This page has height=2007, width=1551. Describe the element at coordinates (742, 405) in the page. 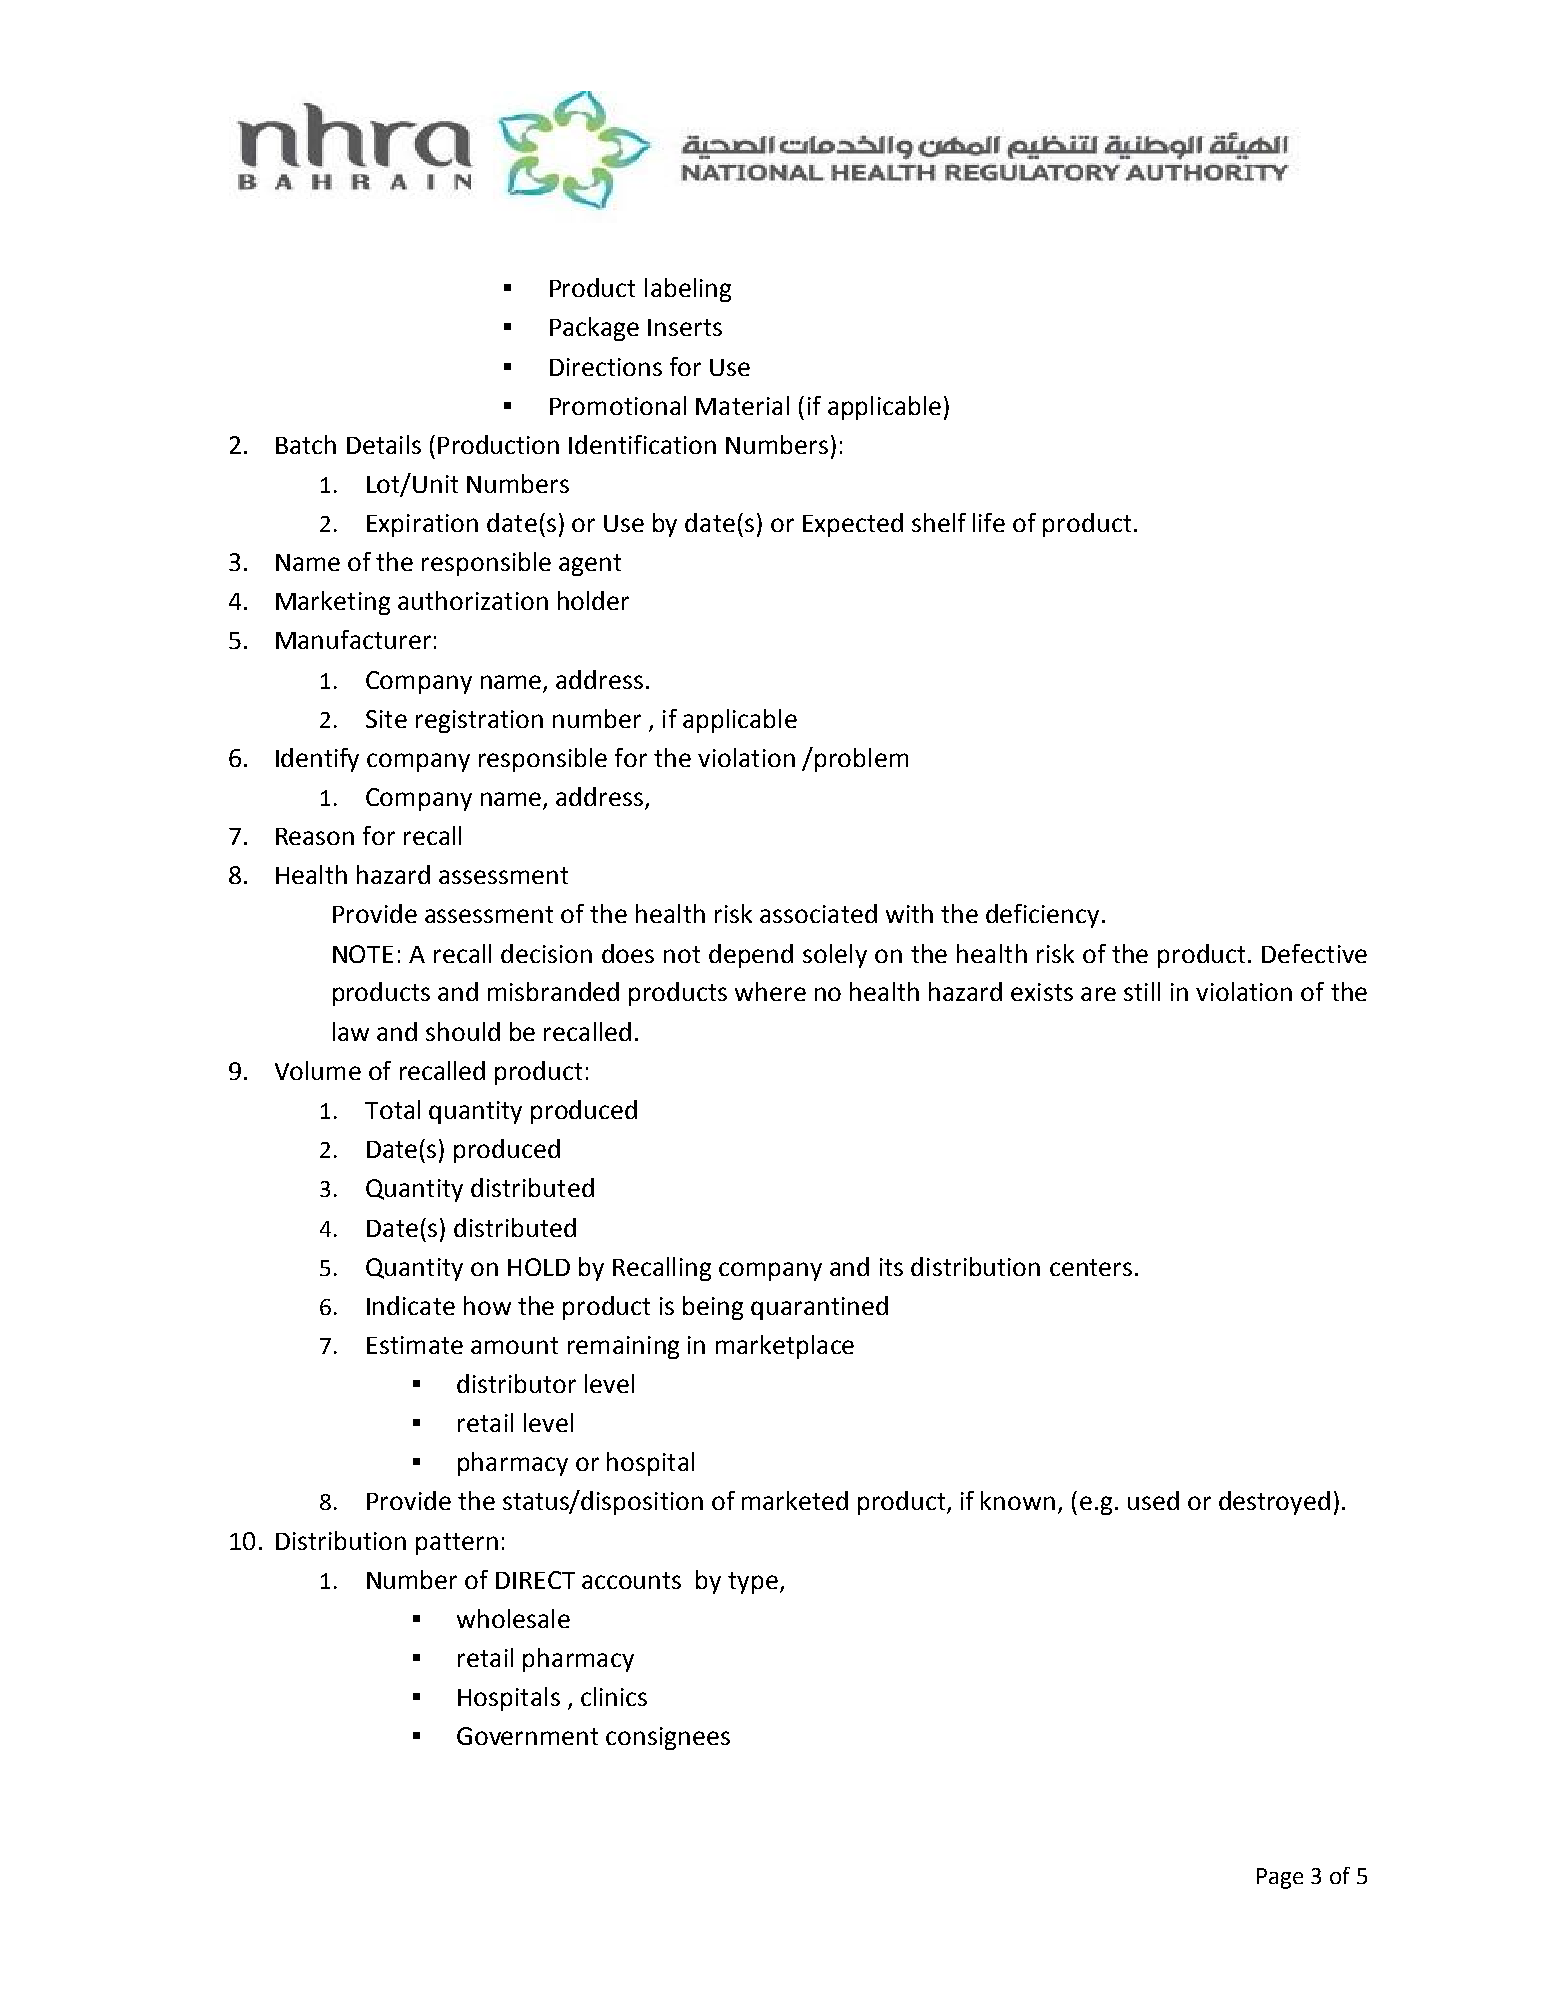

I see `Material` at that location.
